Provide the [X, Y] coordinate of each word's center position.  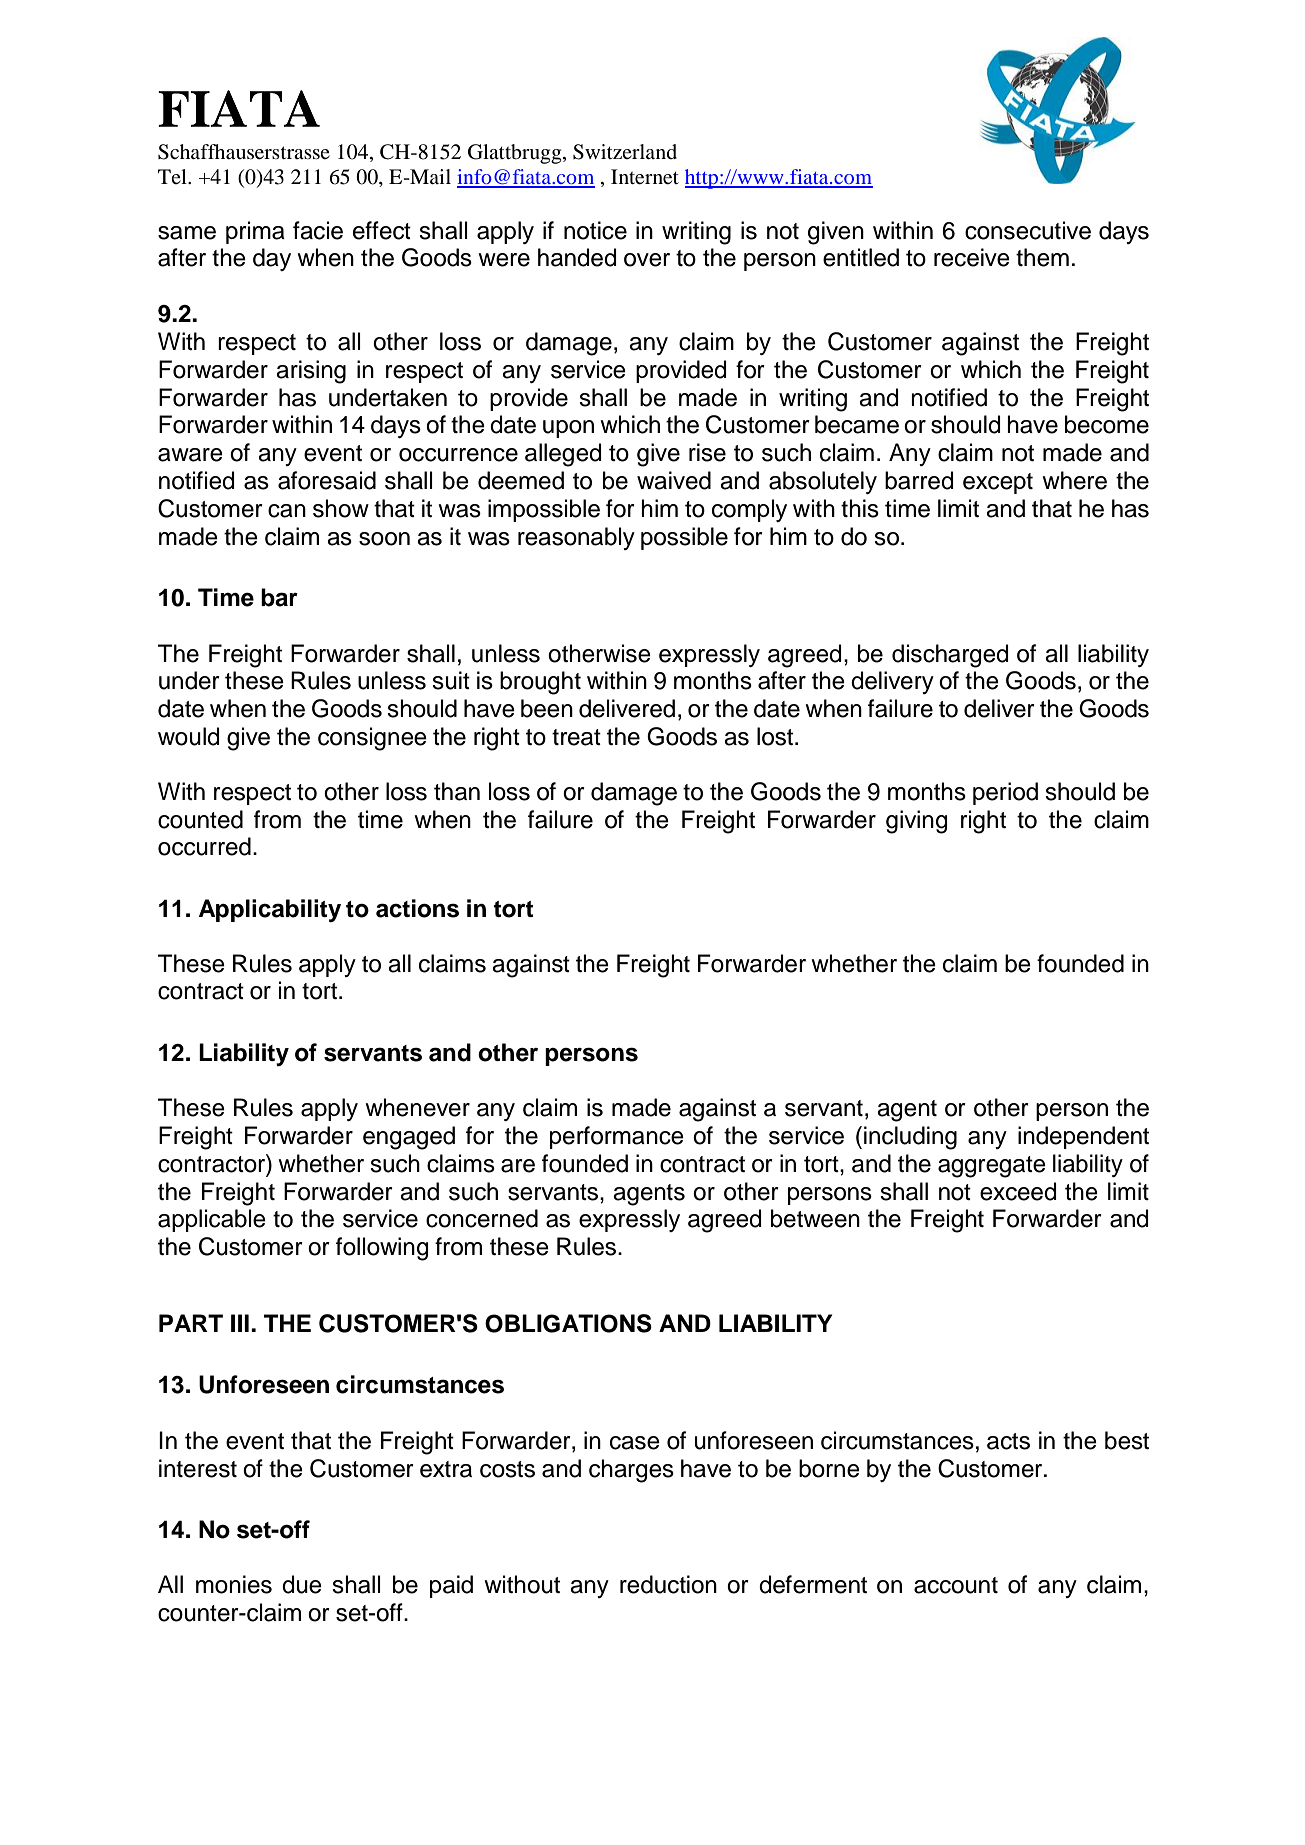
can [287, 511]
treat [576, 737]
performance [617, 1137]
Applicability [270, 910]
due [302, 1584]
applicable [212, 1220]
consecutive [1028, 230]
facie [318, 230]
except [998, 483]
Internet [645, 177]
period [1005, 793]
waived [674, 480]
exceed [1018, 1191]
